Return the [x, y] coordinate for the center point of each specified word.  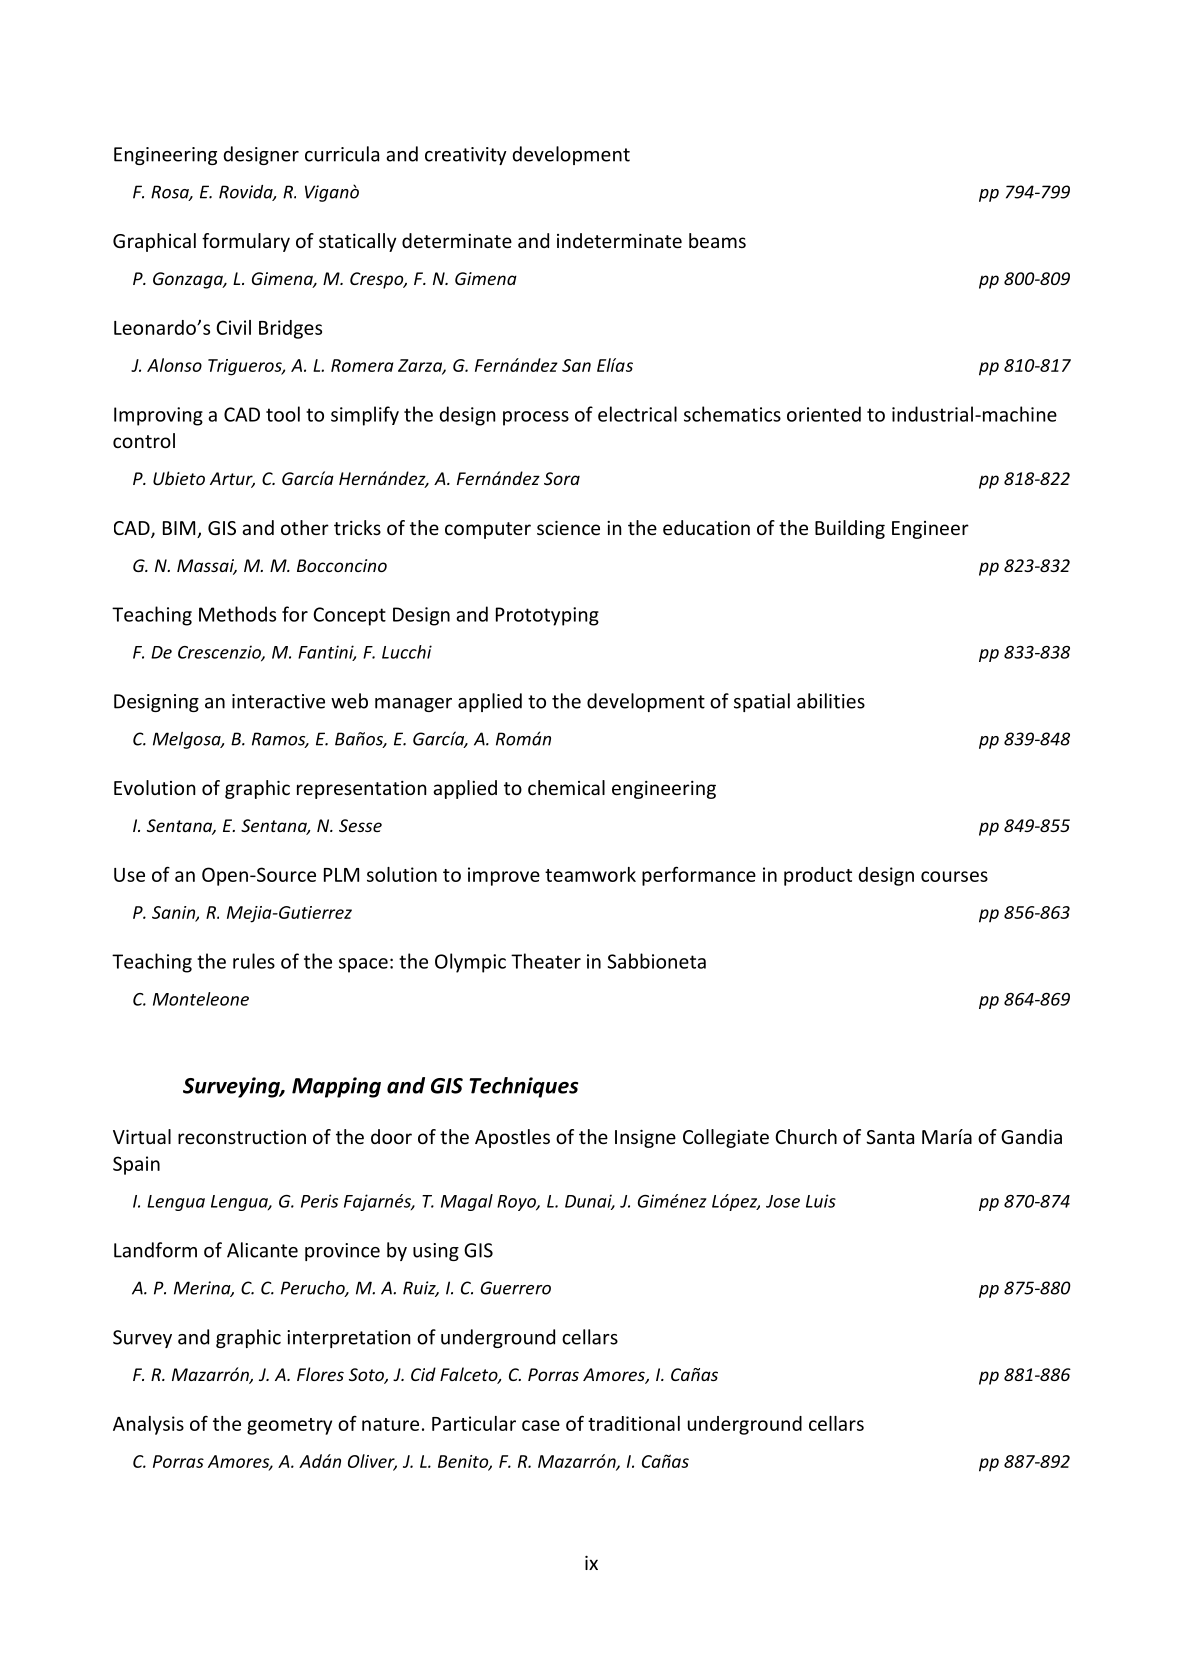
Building [850, 529]
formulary [246, 242]
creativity [466, 156]
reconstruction [242, 1137]
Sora [562, 478]
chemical [566, 787]
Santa [890, 1137]
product [818, 876]
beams [717, 240]
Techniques [524, 1087]
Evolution [154, 787]
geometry [289, 1426]
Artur [232, 480]
